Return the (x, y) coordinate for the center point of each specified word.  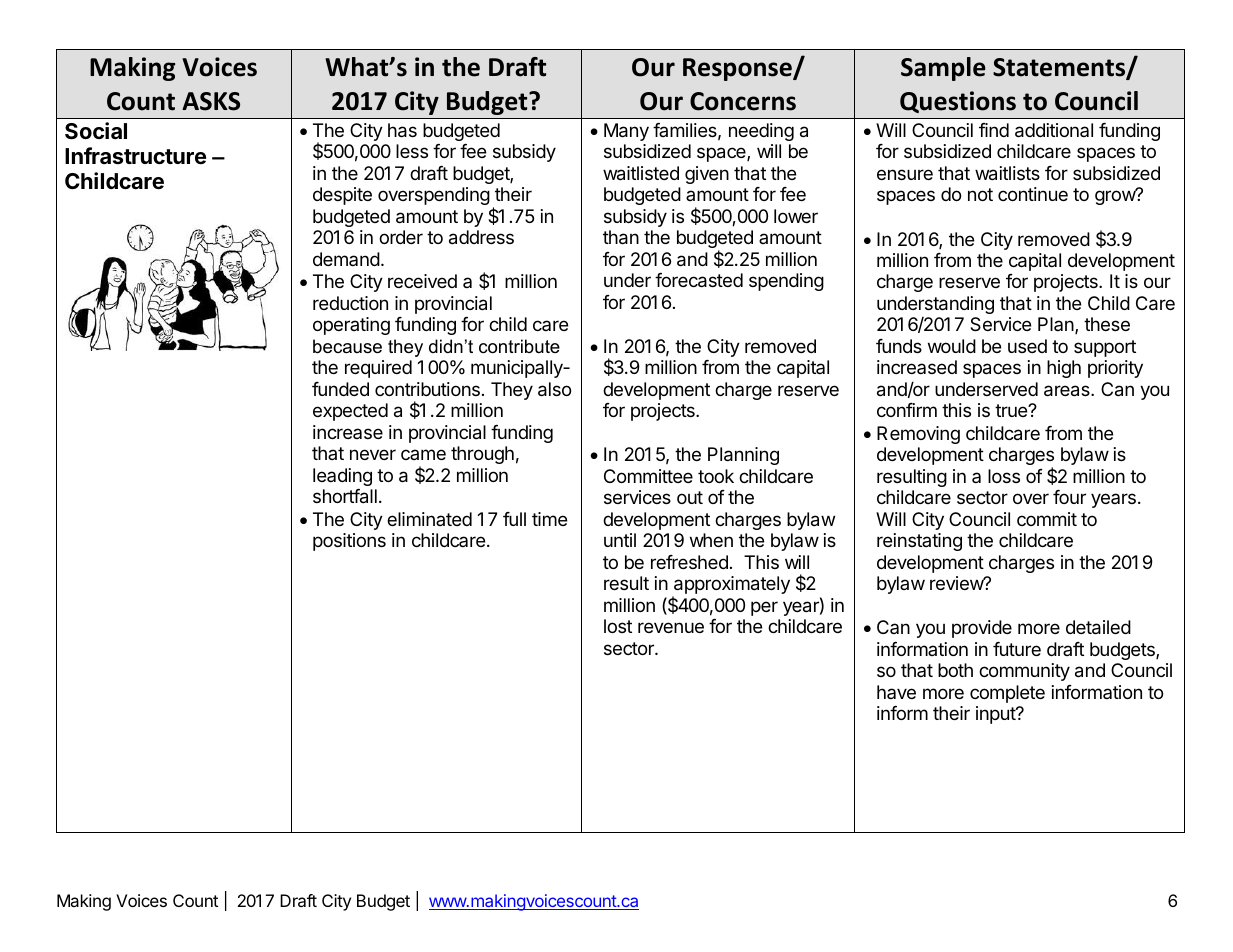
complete (1007, 694)
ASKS (211, 101)
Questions (958, 102)
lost (618, 626)
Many (626, 132)
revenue (671, 627)
